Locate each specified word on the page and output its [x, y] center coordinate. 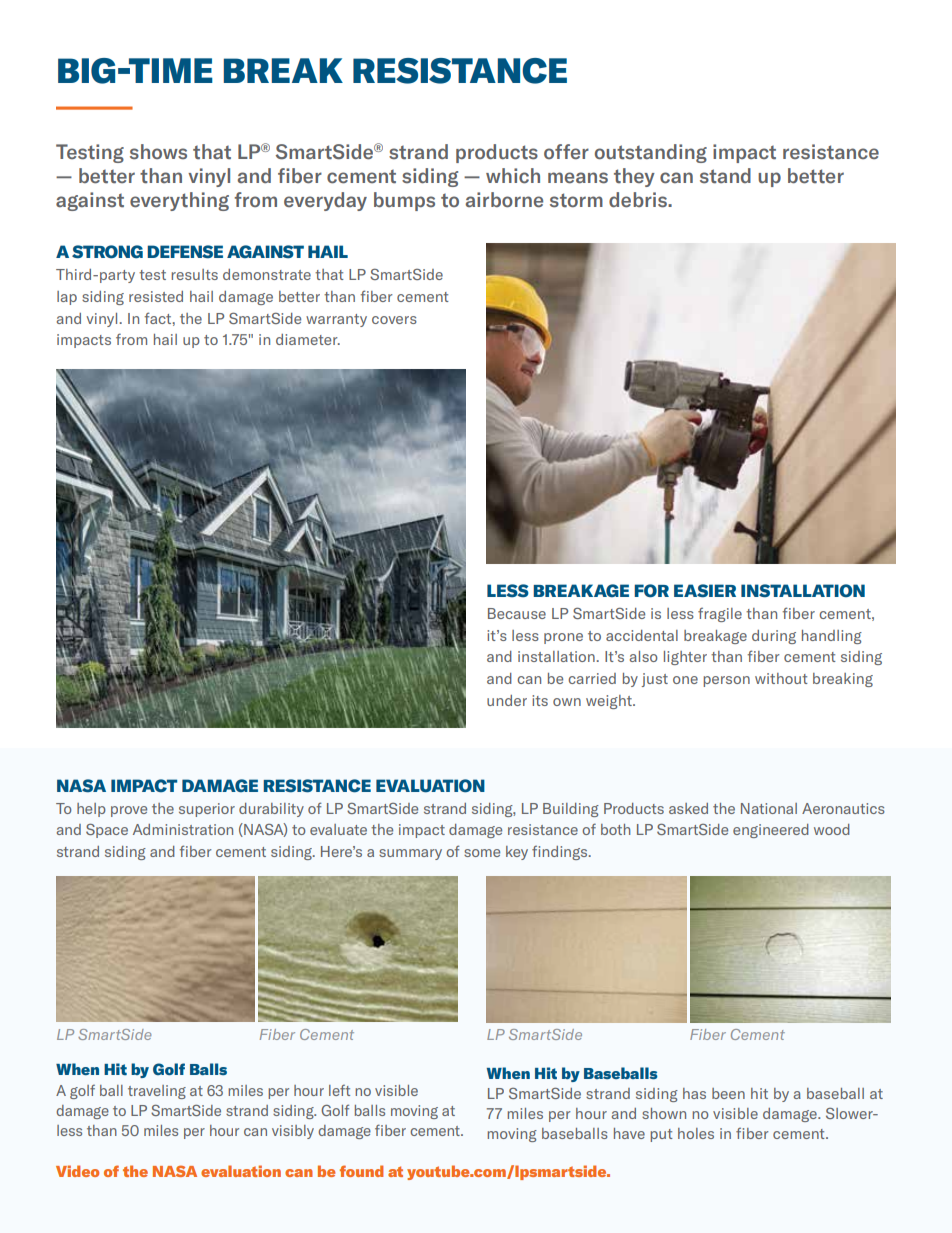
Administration [183, 829]
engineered [771, 831]
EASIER [705, 591]
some [482, 853]
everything [179, 201]
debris [639, 200]
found [361, 1171]
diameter [308, 339]
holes [696, 1133]
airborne [504, 200]
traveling [157, 1092]
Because [517, 613]
